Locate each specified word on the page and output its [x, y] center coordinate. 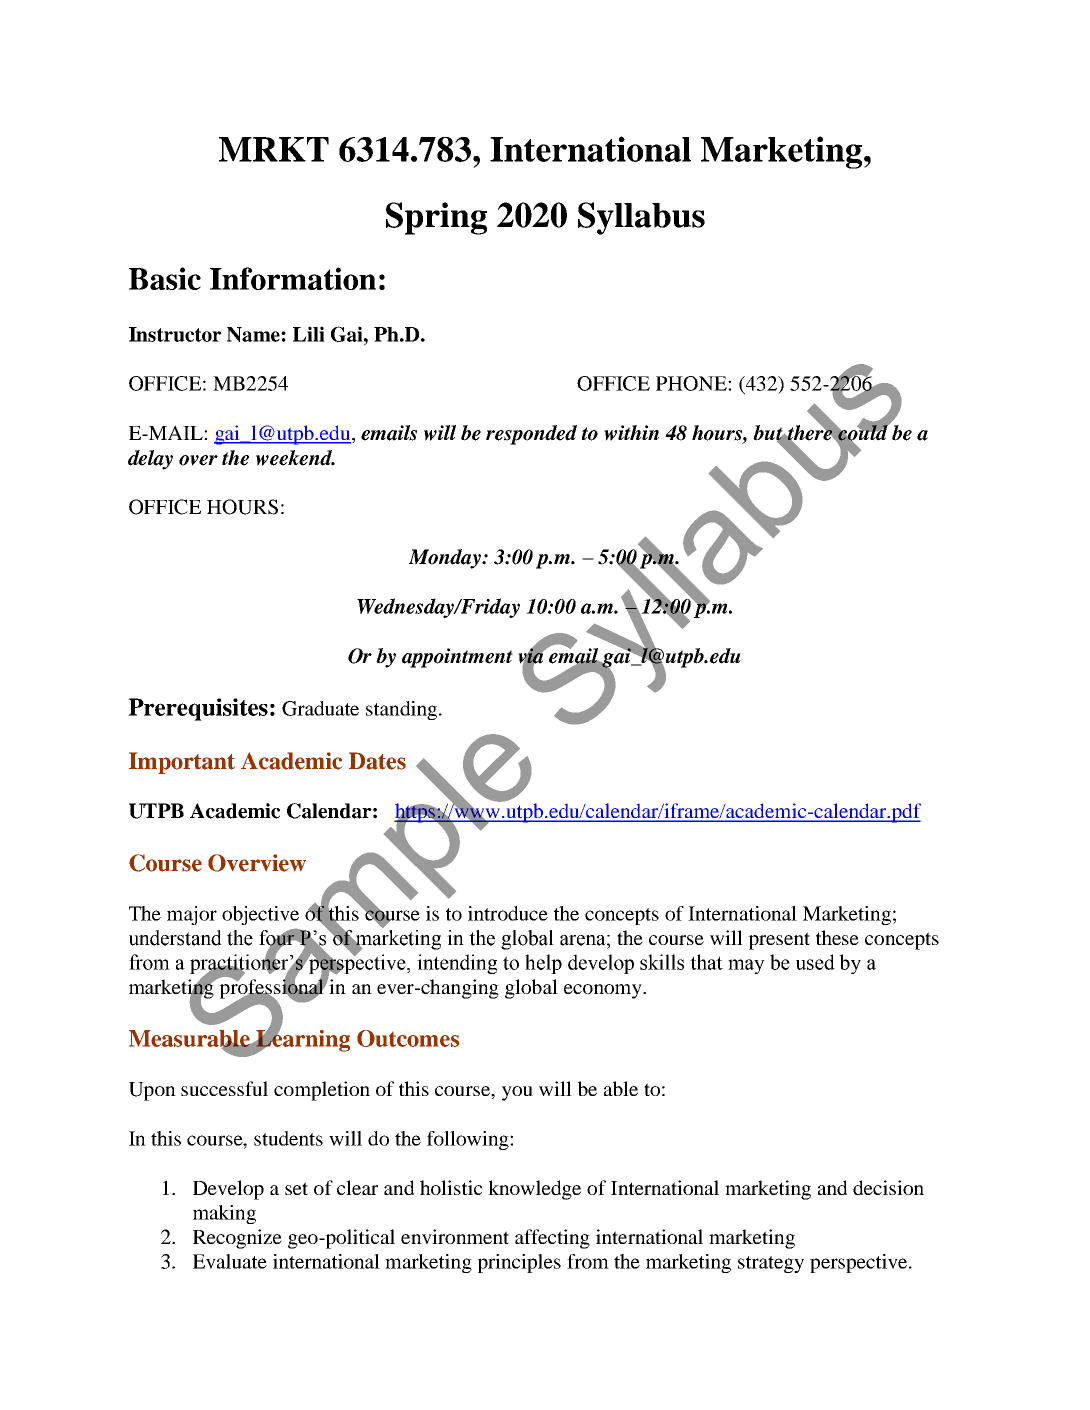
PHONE [692, 383]
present [779, 941]
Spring [436, 218]
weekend [295, 458]
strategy [771, 1264]
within [631, 433]
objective [260, 915]
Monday [446, 559]
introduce [508, 913]
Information [293, 278]
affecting [552, 1239]
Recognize [237, 1239]
